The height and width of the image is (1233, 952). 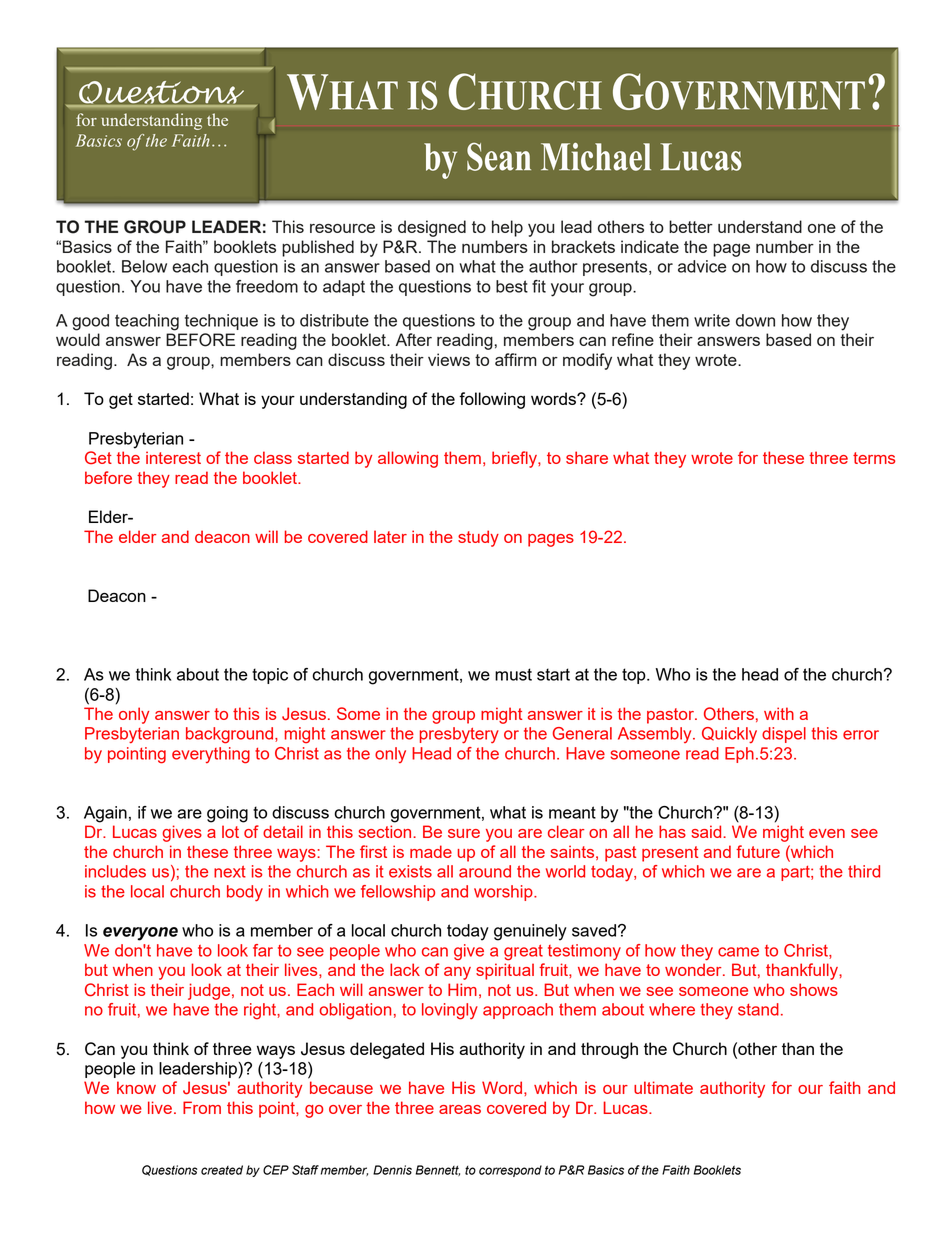 What do you see at coordinates (779, 713) in the image?
I see `with` at bounding box center [779, 713].
